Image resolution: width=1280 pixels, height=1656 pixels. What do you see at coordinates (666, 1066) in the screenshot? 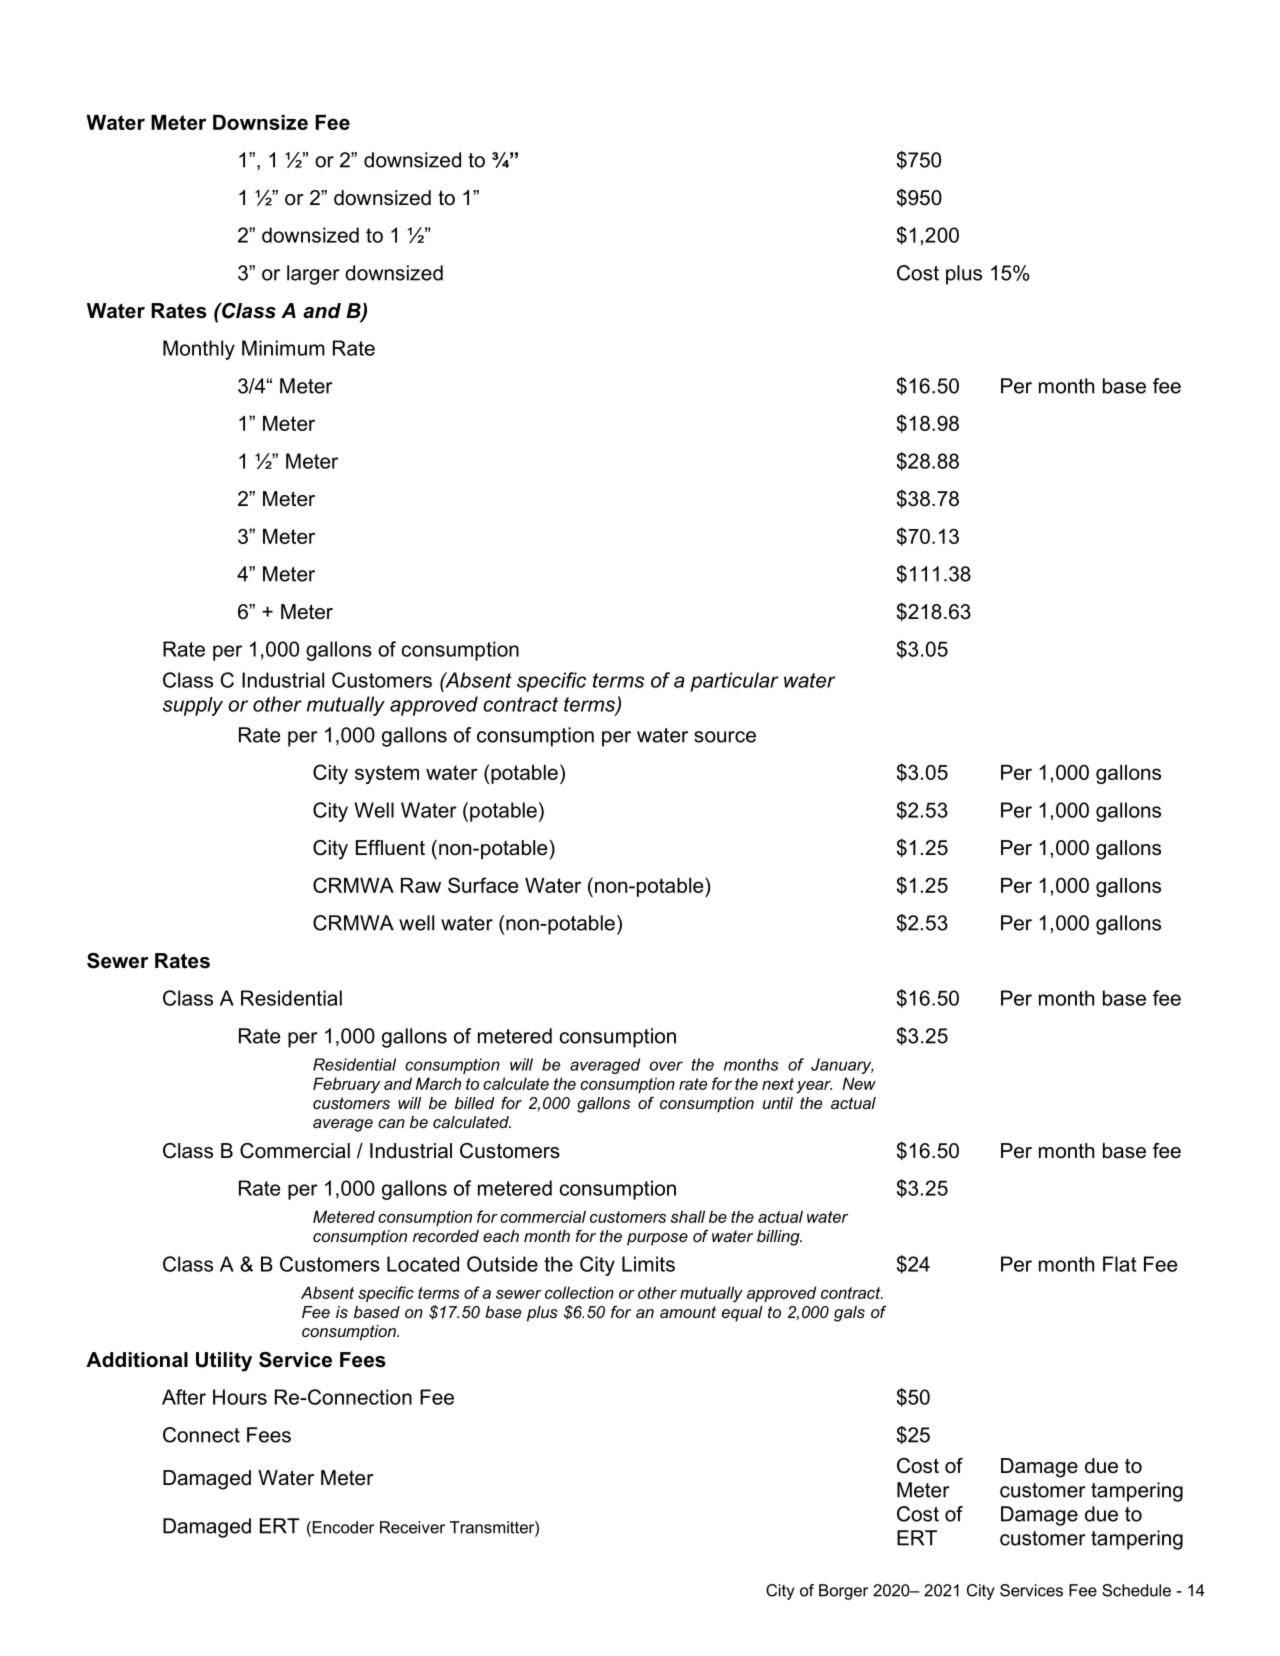
I see `over` at bounding box center [666, 1066].
